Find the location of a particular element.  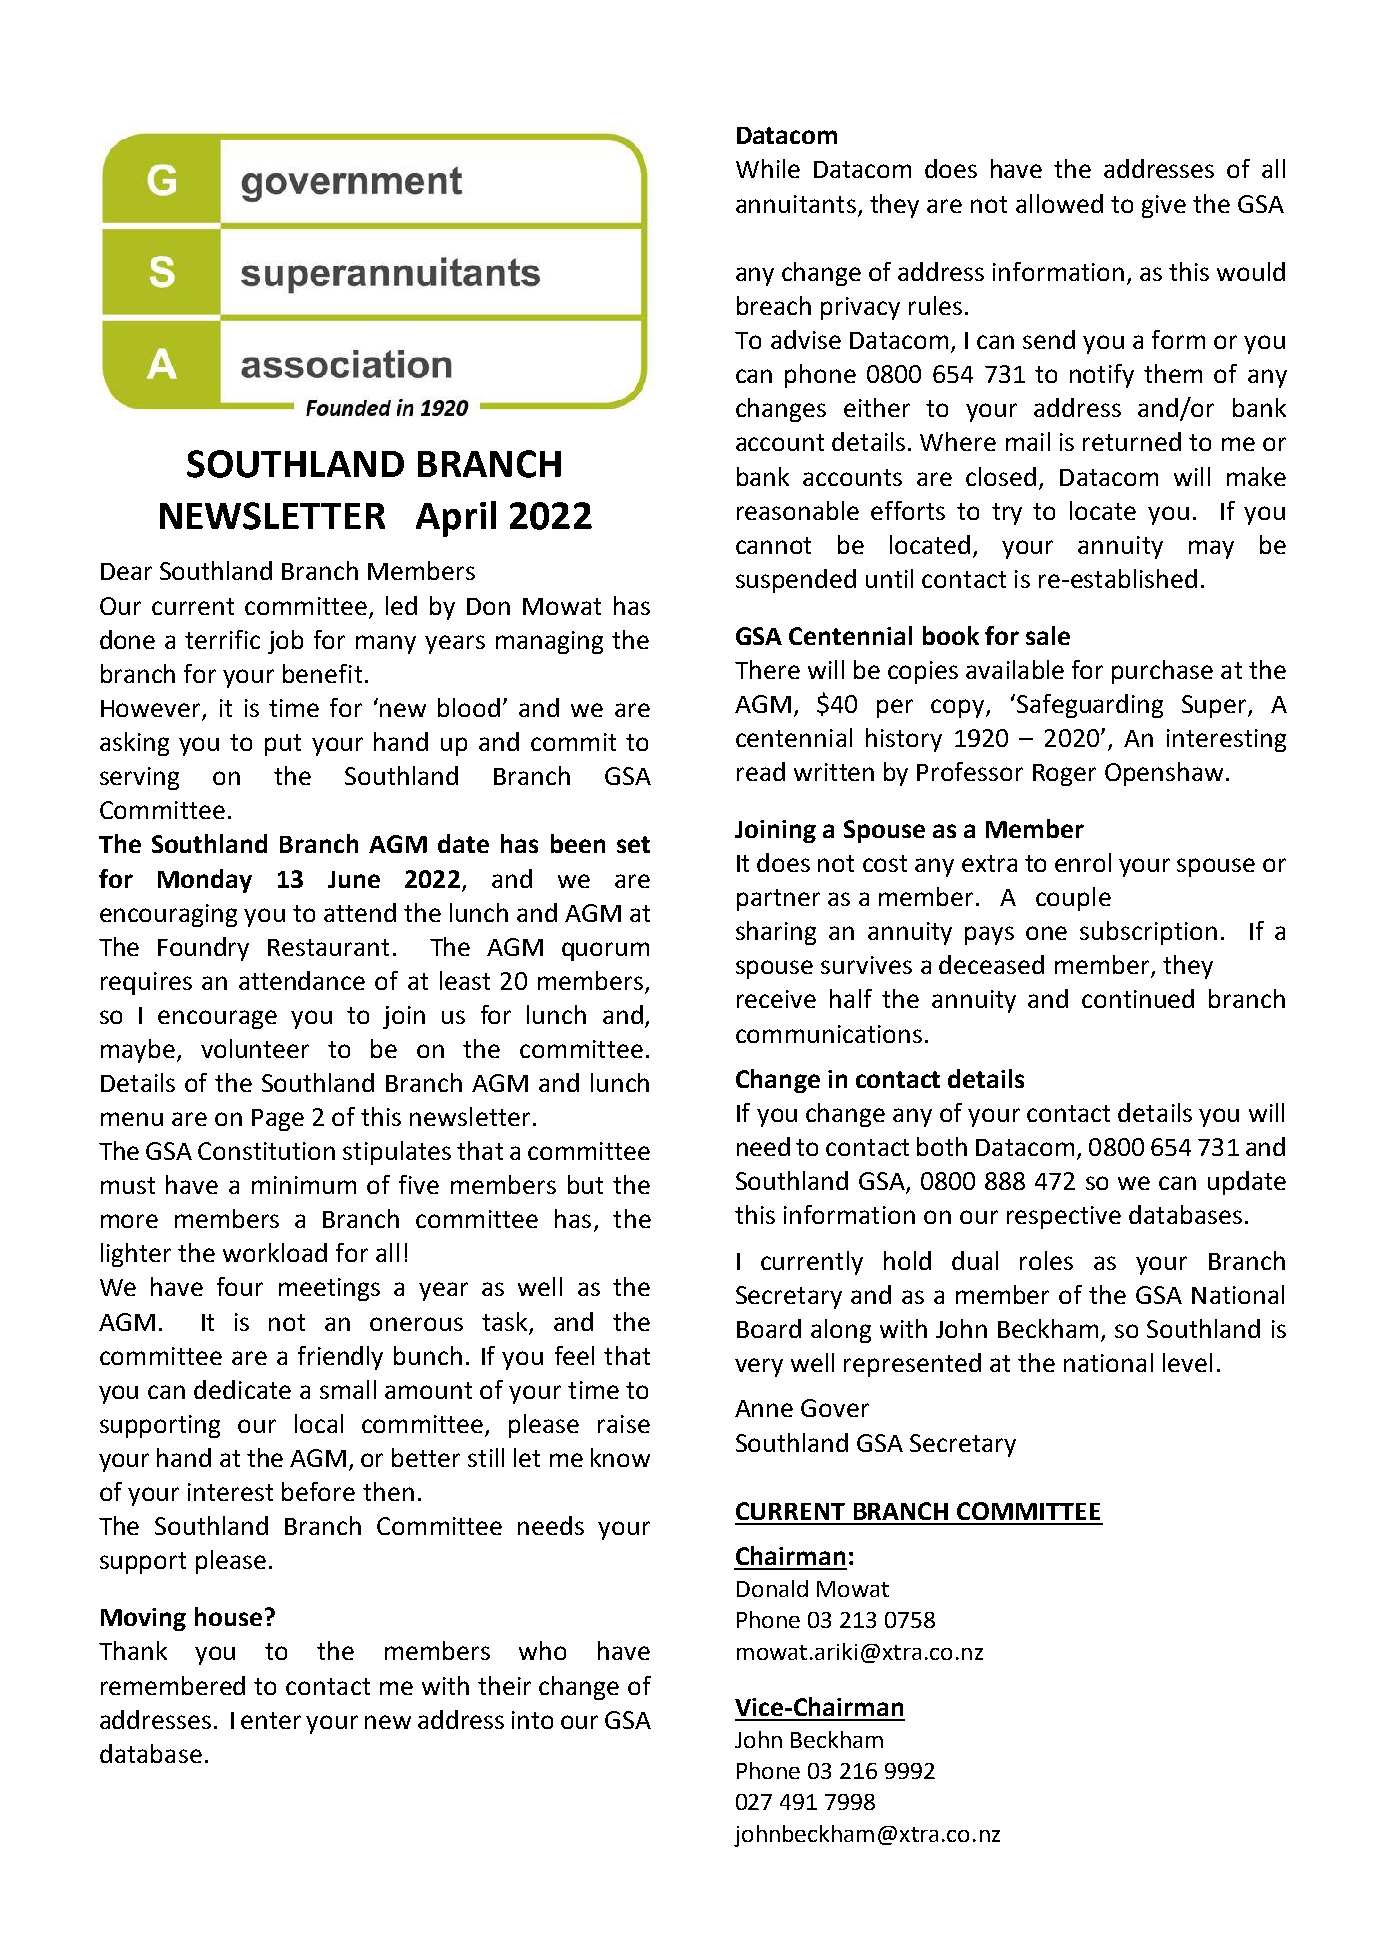

Foundry is located at coordinates (203, 949).
